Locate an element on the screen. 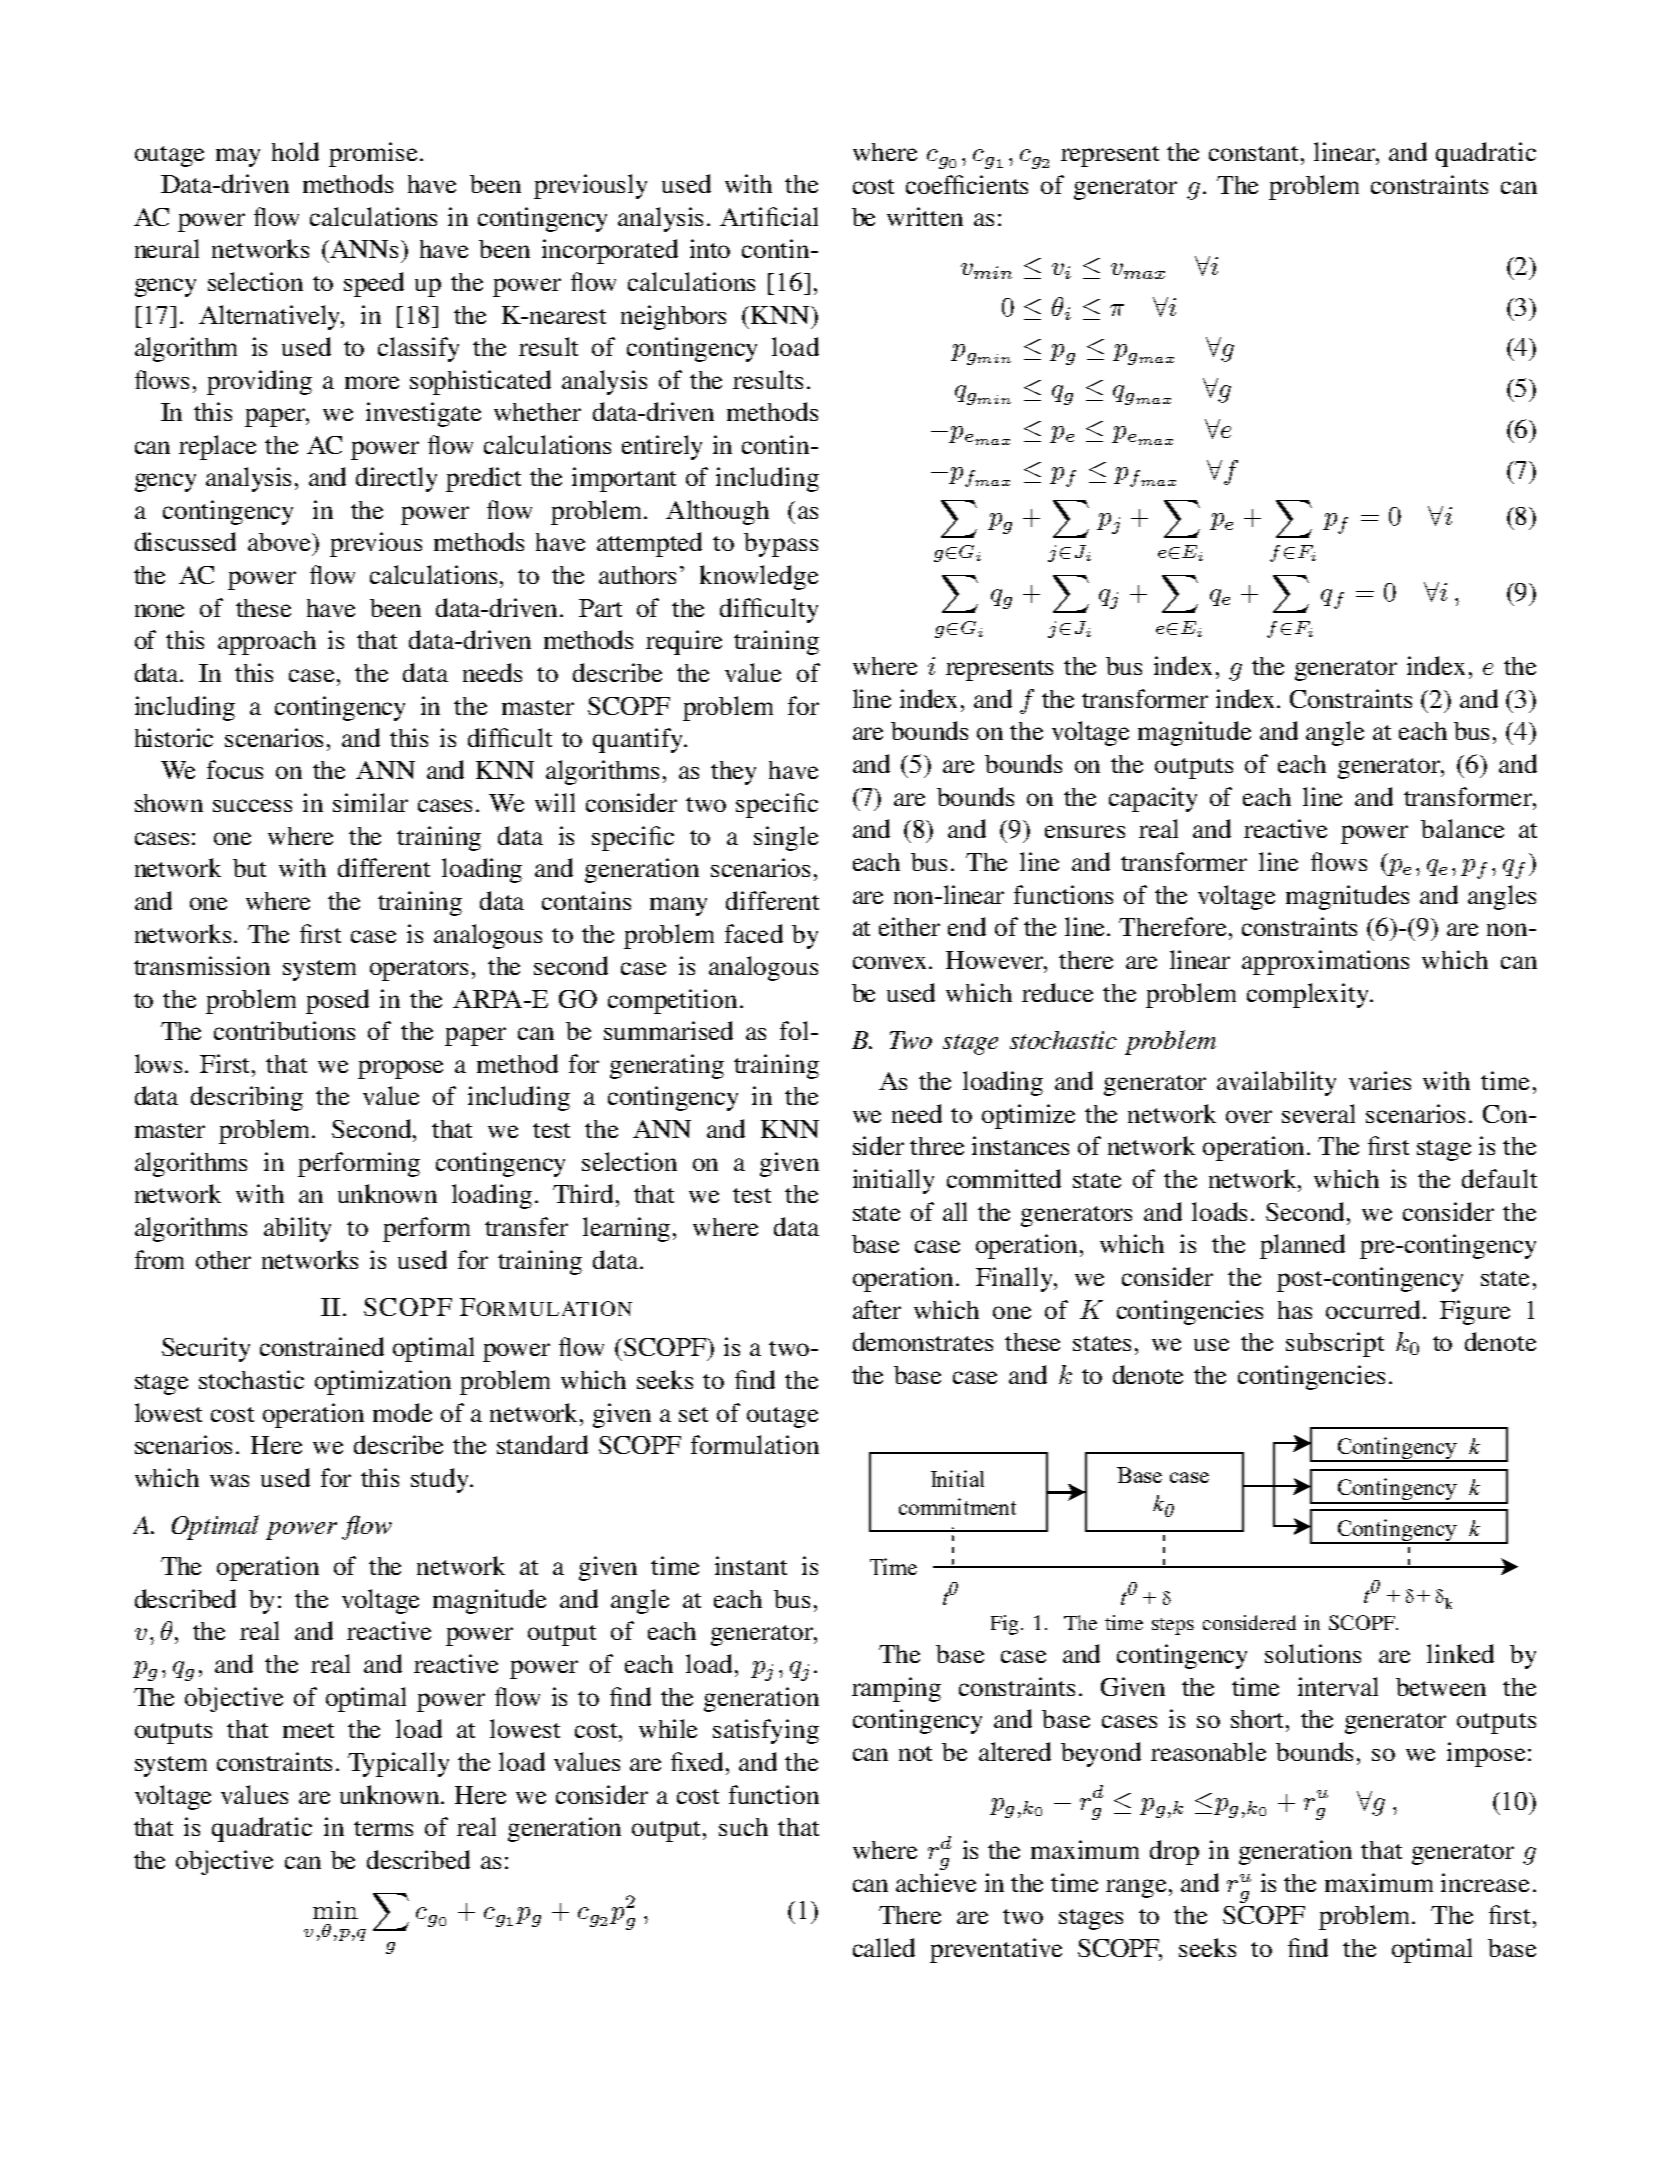 The image size is (1671, 2163). approach is located at coordinates (267, 643).
